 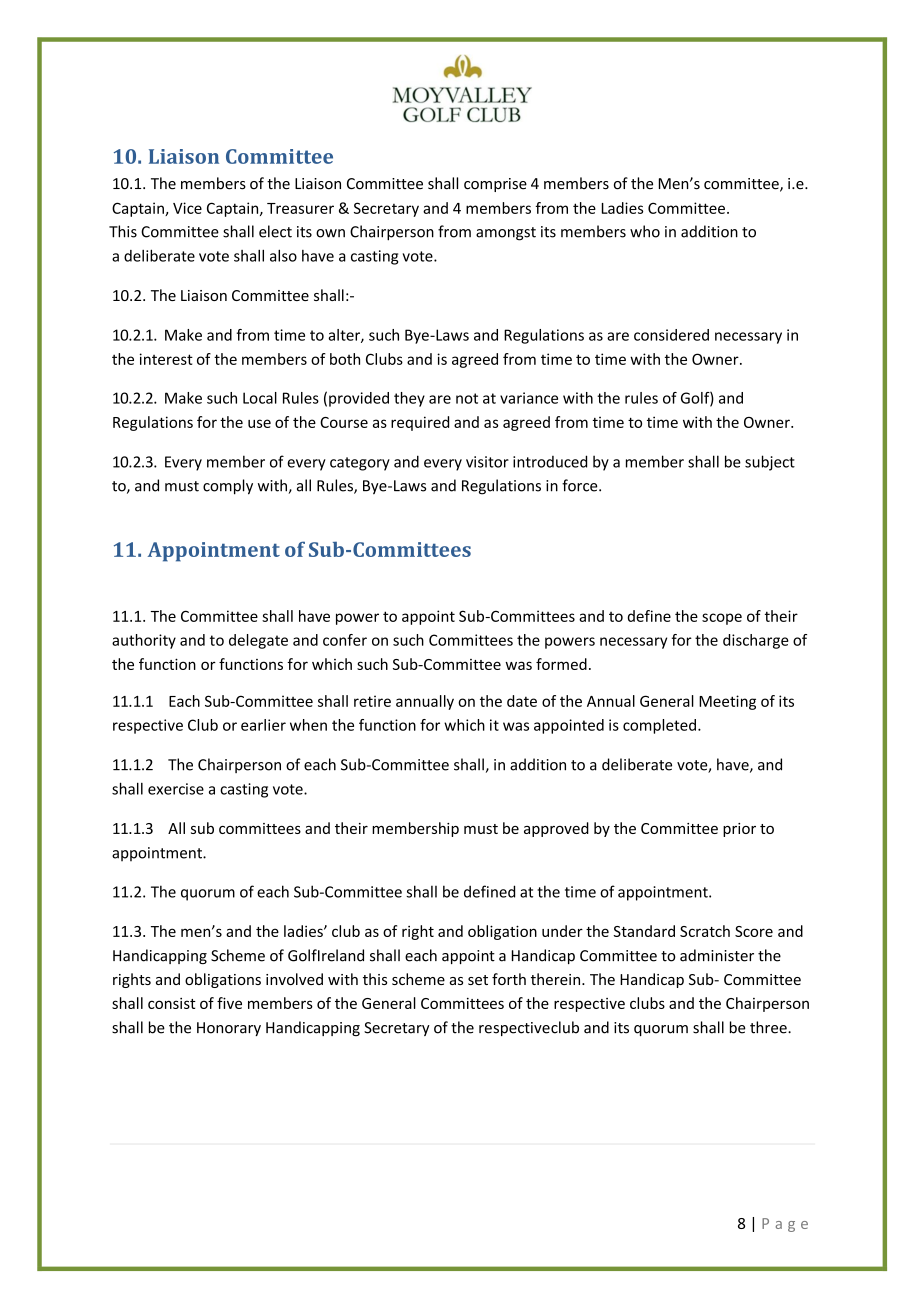 I want to click on Vice, so click(x=187, y=208).
